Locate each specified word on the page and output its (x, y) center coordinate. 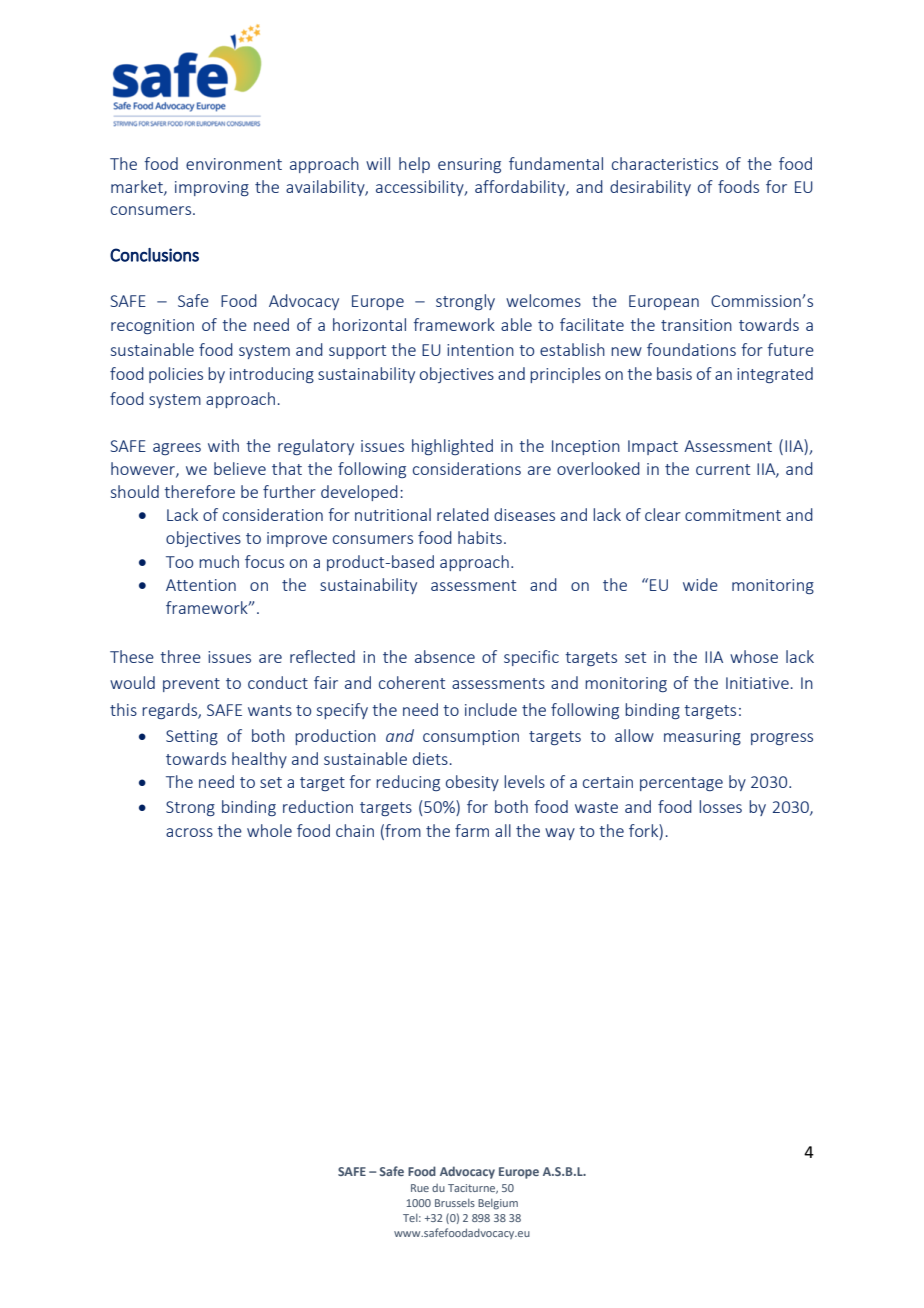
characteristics (665, 163)
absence (445, 656)
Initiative (757, 683)
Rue (420, 1188)
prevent (191, 685)
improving (212, 188)
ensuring (469, 165)
